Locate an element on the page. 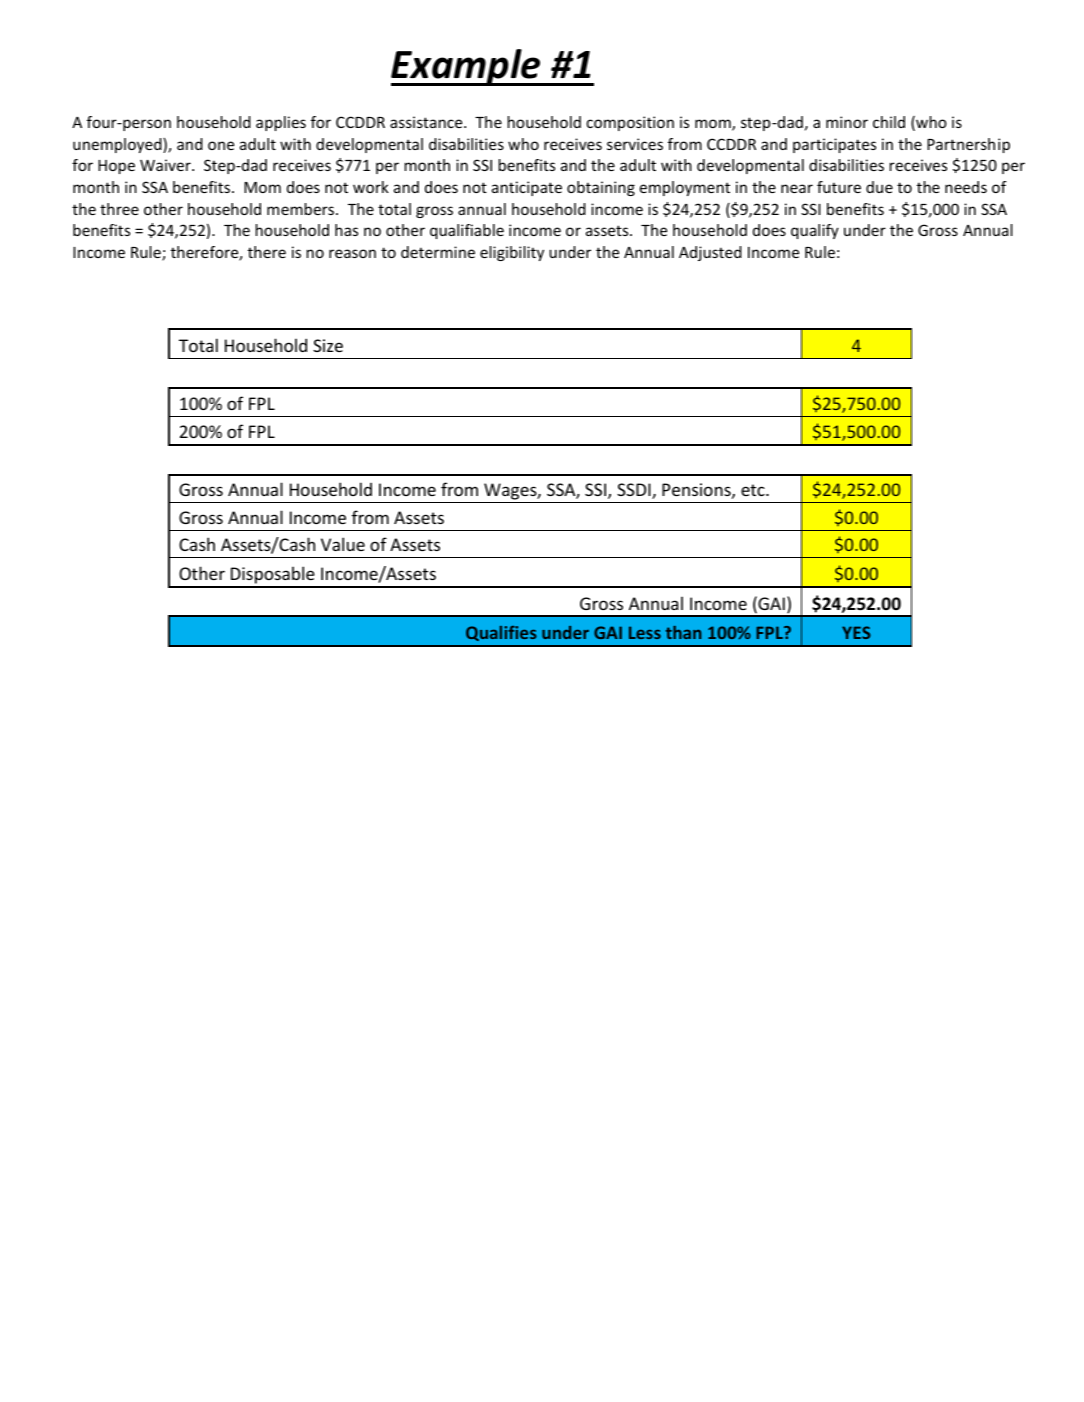 The height and width of the document is (1402, 1084). minor is located at coordinates (847, 122).
